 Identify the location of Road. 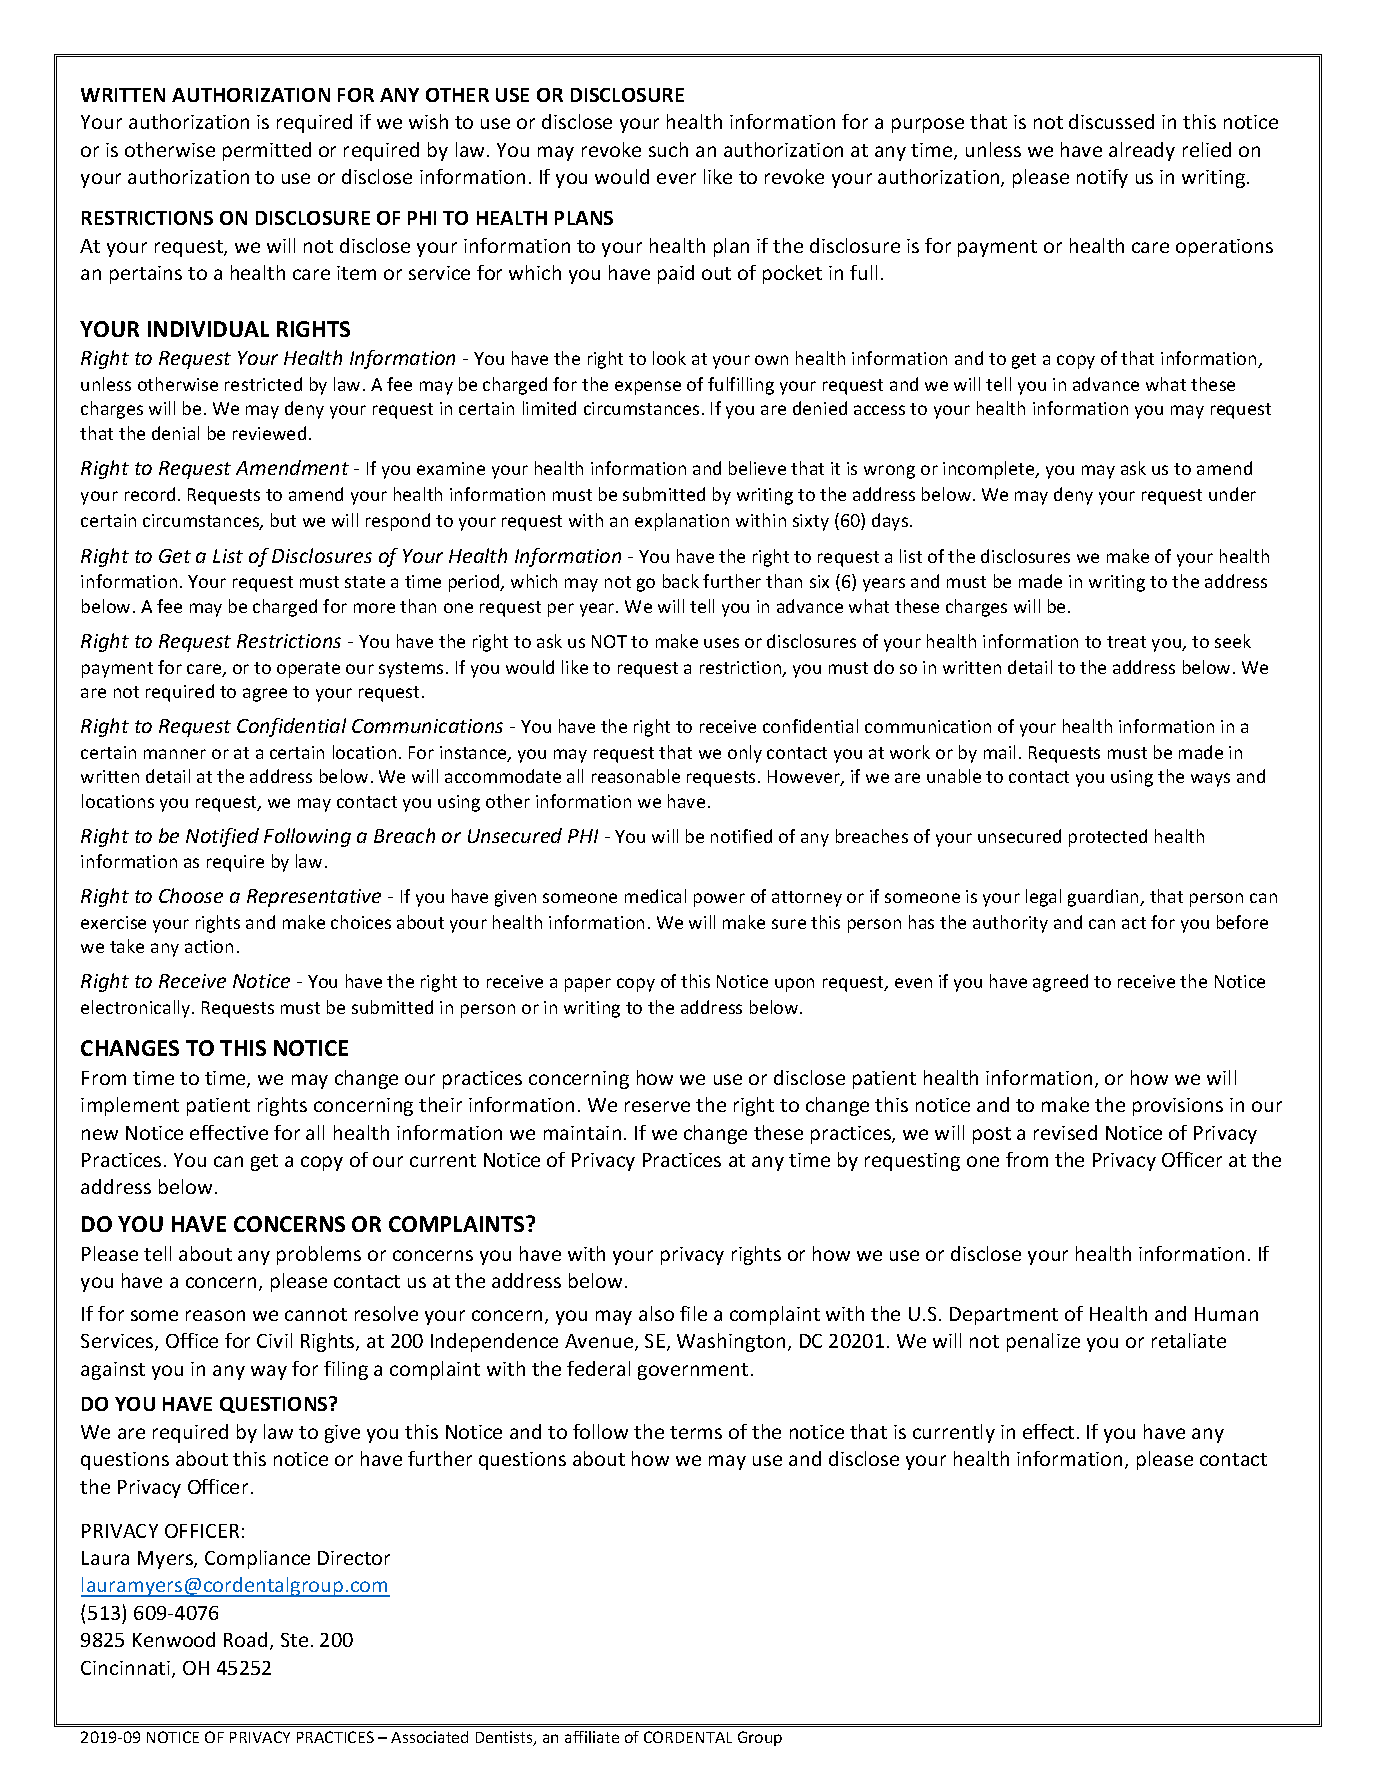
(245, 1639).
